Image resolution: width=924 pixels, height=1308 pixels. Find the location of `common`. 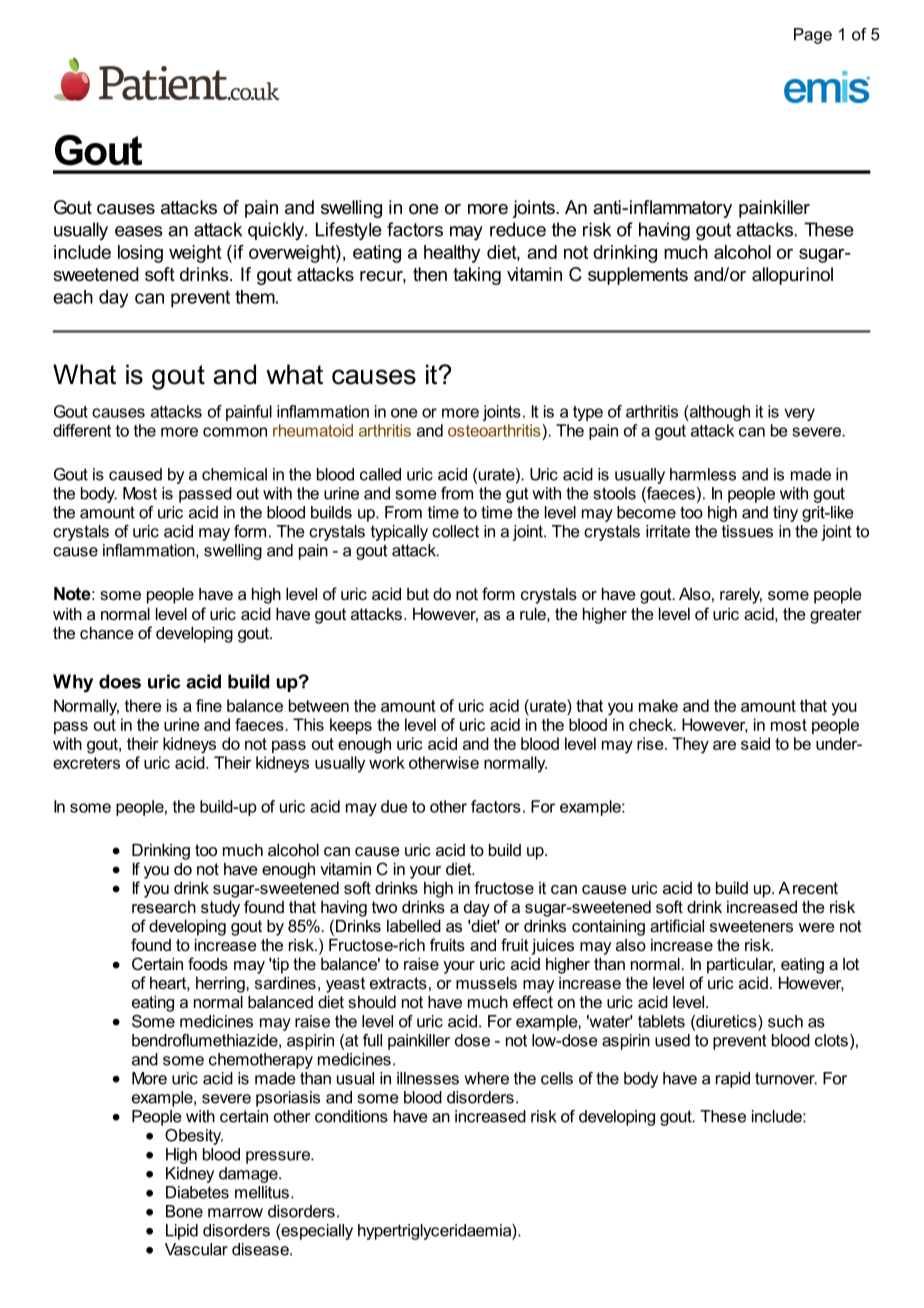

common is located at coordinates (235, 432).
